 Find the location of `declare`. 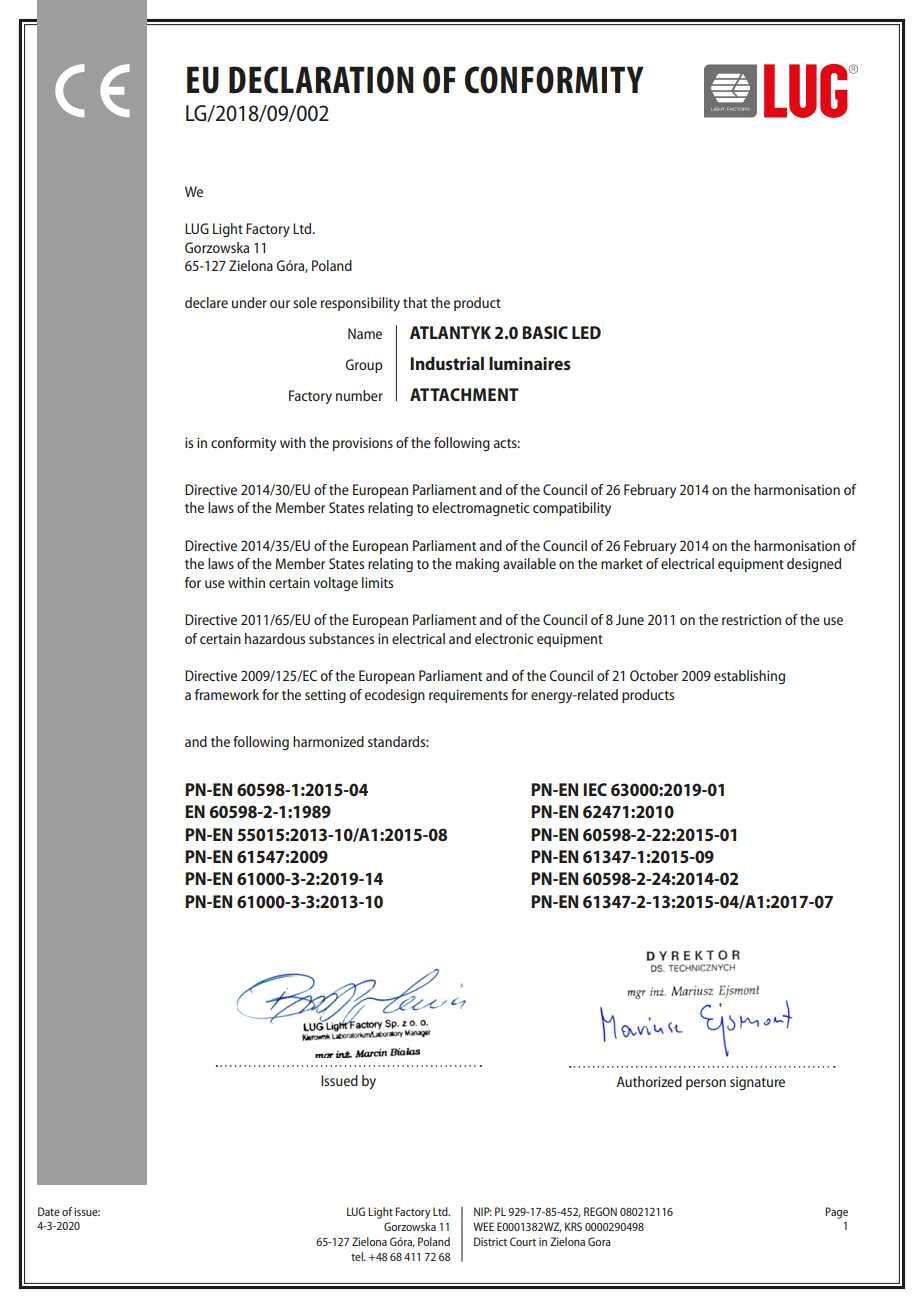

declare is located at coordinates (206, 302).
